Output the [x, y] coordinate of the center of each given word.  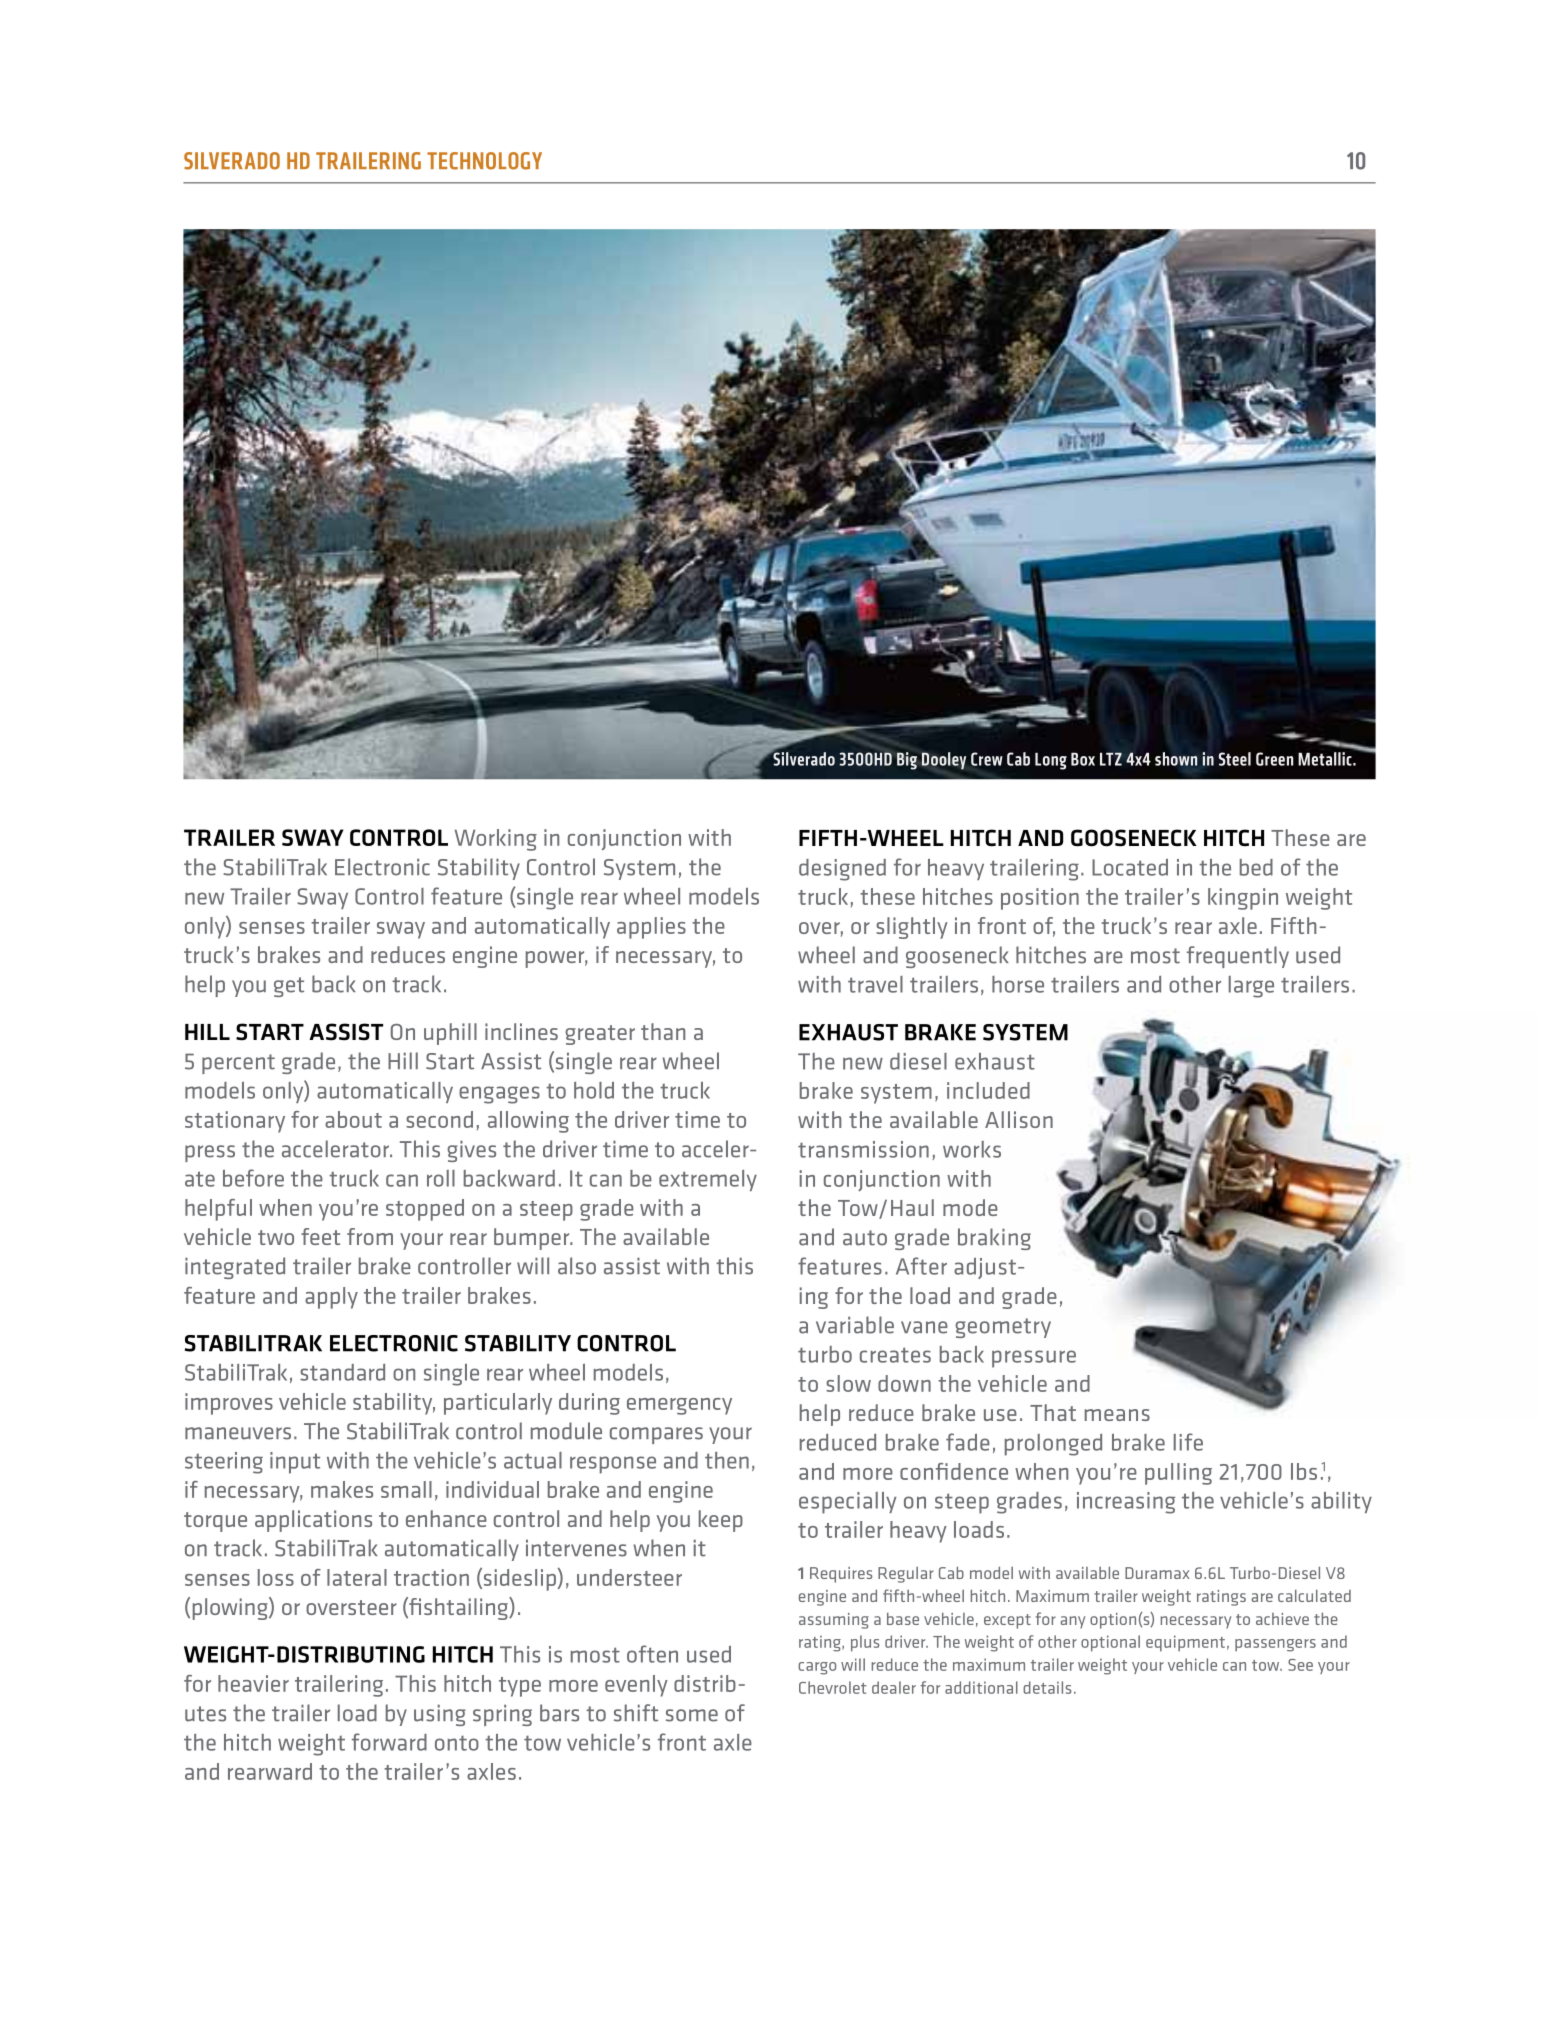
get [289, 987]
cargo [817, 1668]
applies [651, 928]
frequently [1238, 957]
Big [907, 761]
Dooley [944, 761]
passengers [1275, 1645]
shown [1176, 759]
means [1117, 1415]
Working [496, 840]
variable [855, 1325]
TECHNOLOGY [484, 161]
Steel [1234, 759]
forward [389, 1742]
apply [331, 1298]
